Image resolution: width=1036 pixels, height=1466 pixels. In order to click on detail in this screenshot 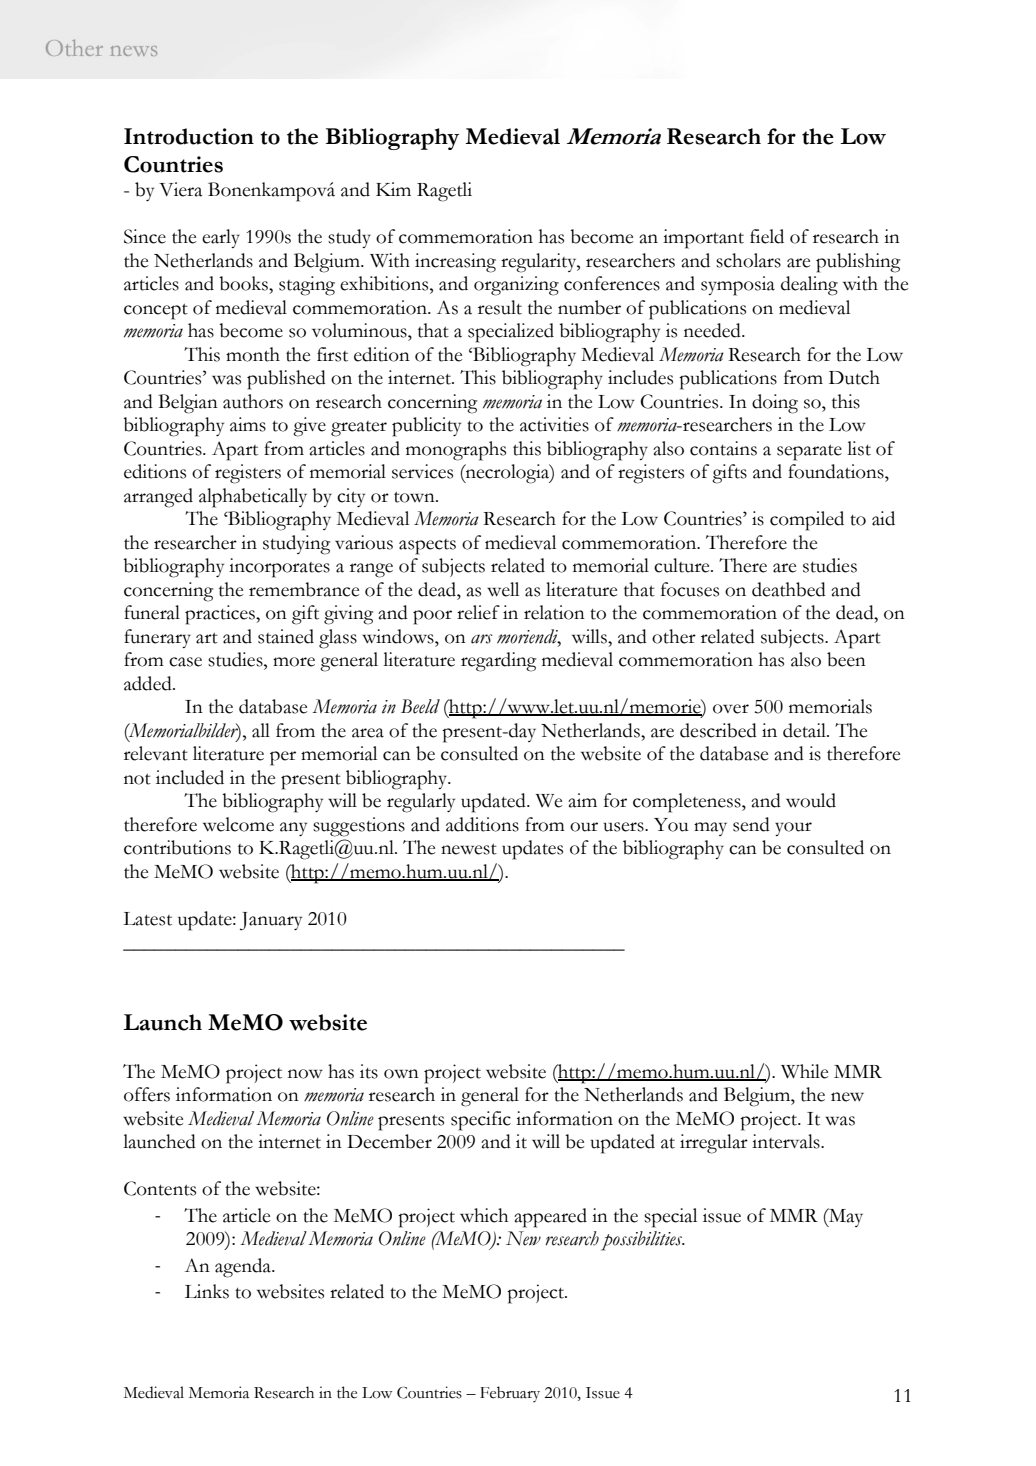, I will do `click(805, 730)`.
